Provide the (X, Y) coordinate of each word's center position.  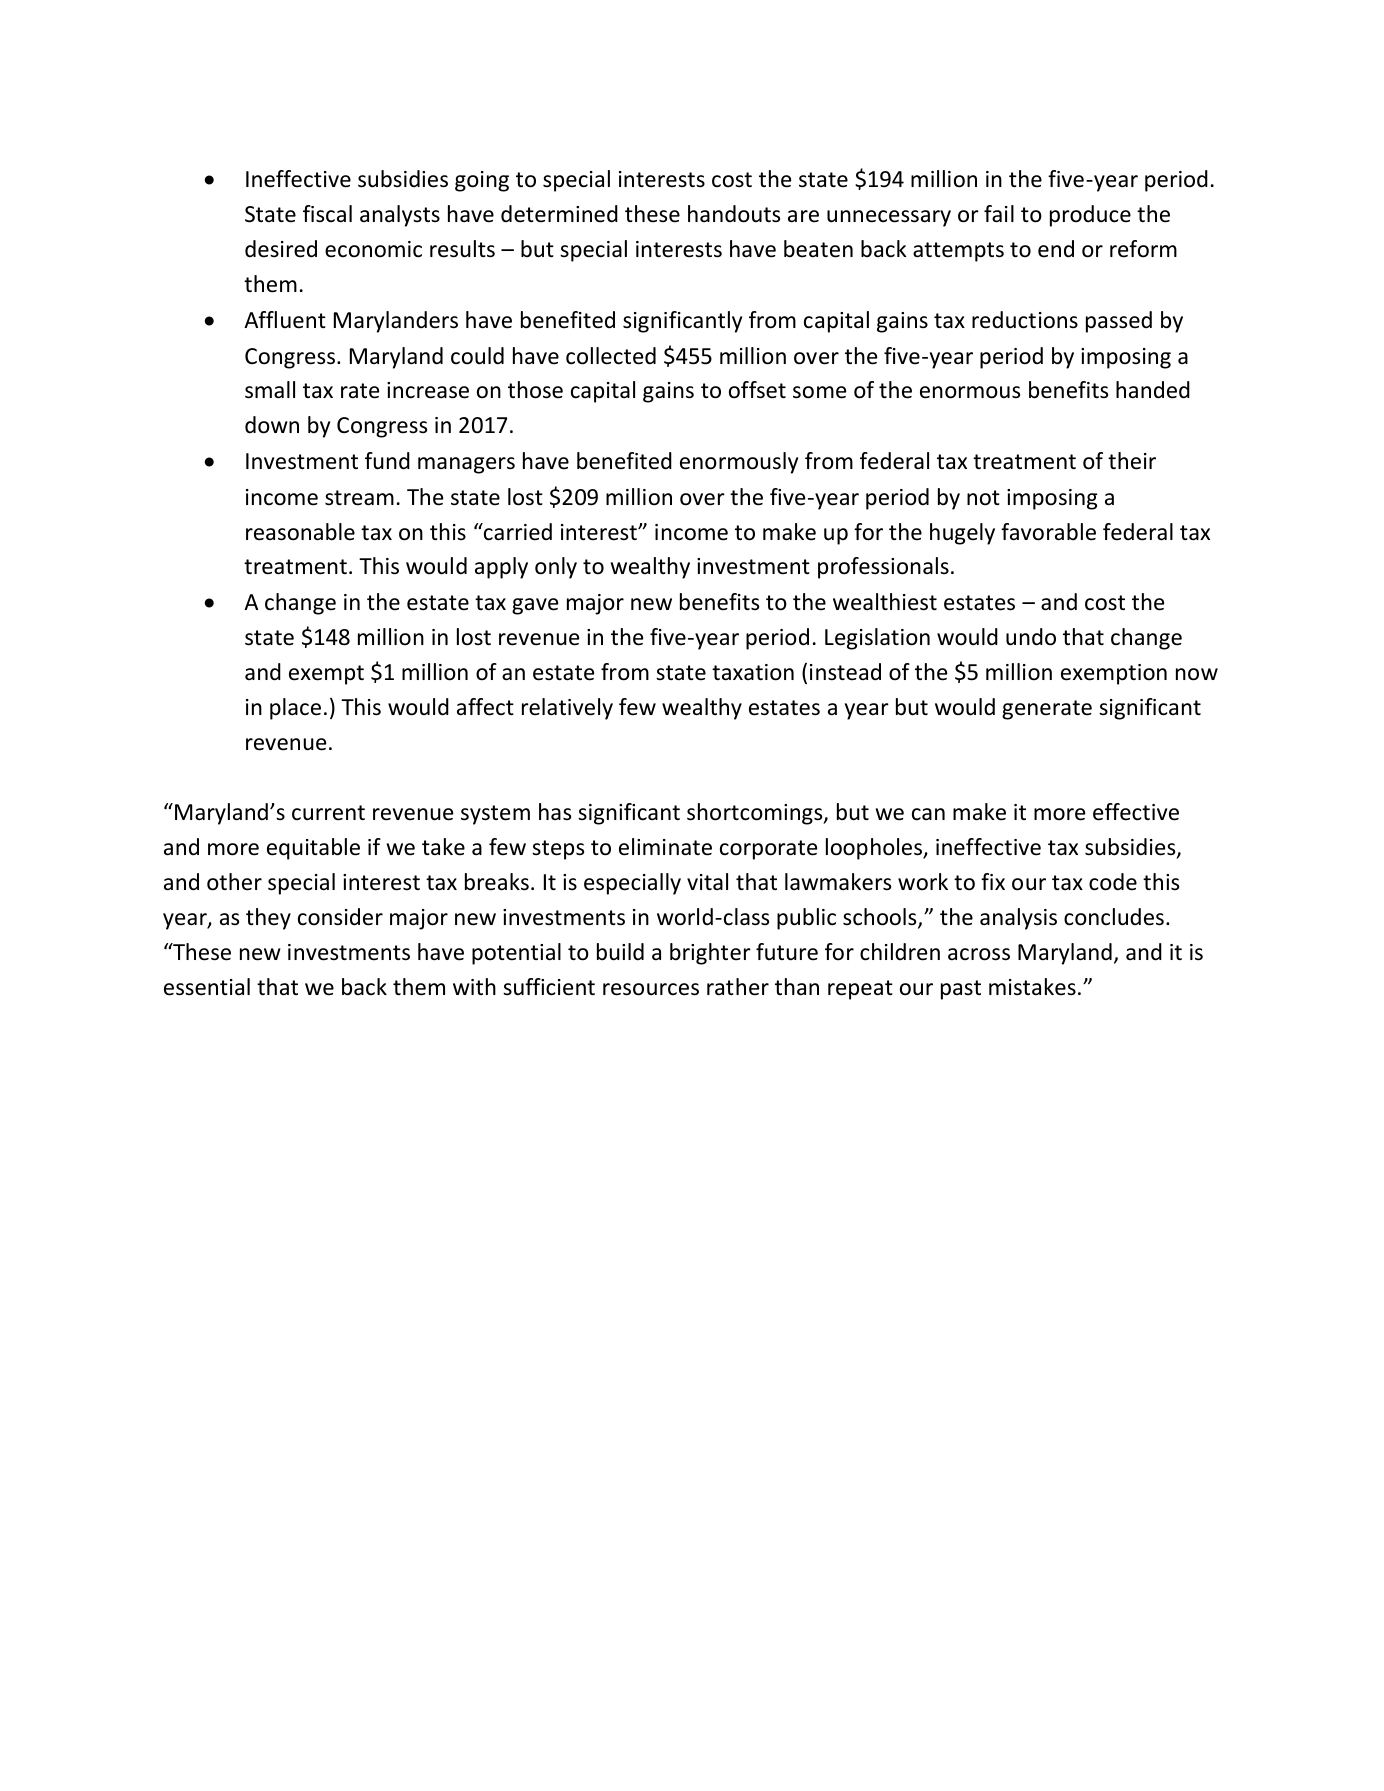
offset (757, 390)
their (1132, 461)
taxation (753, 672)
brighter (710, 954)
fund (387, 461)
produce (1090, 216)
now (1197, 674)
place (295, 709)
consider (340, 917)
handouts (734, 214)
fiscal (327, 214)
